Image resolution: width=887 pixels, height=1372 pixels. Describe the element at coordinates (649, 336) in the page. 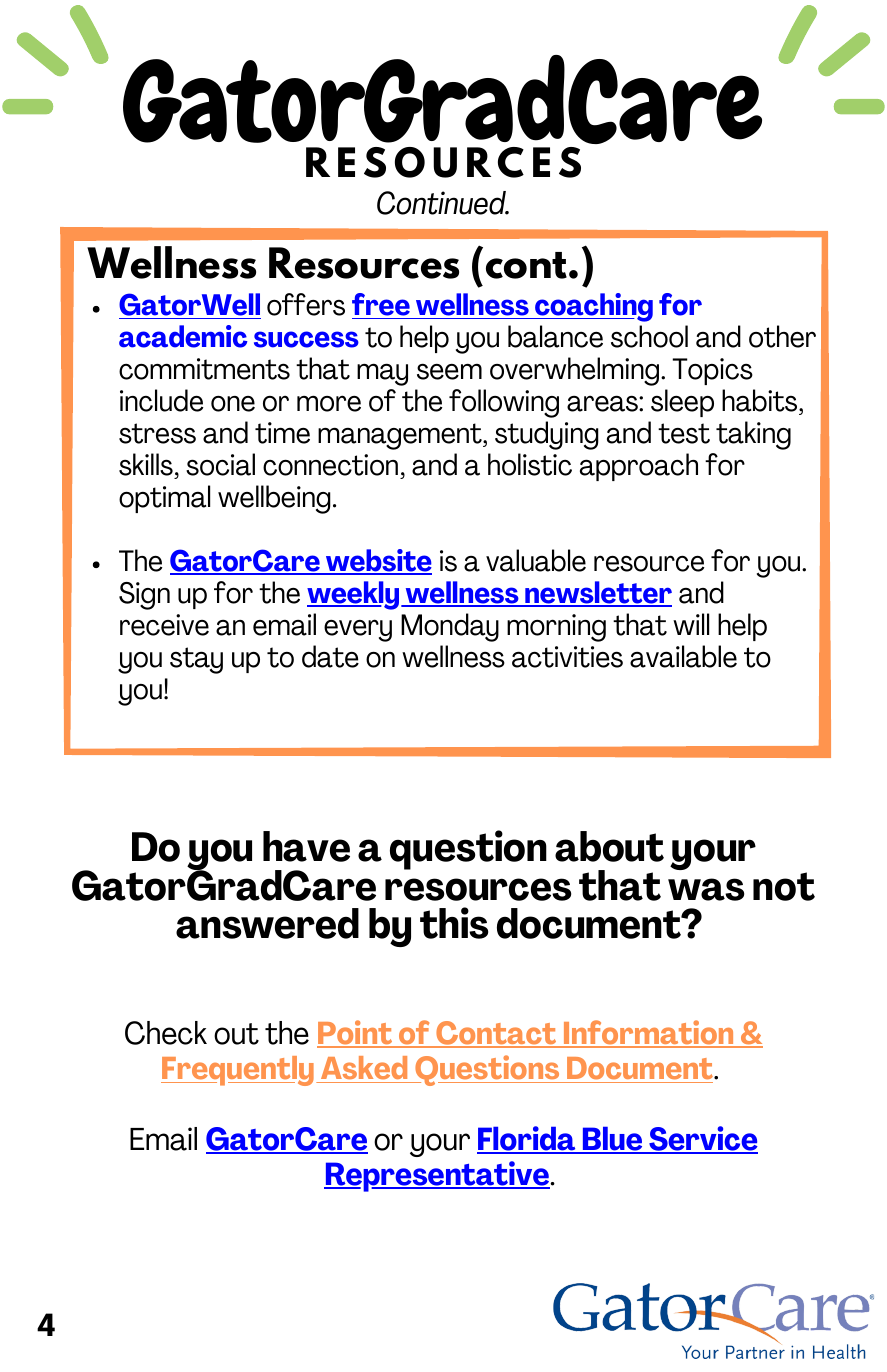

I see `school` at that location.
